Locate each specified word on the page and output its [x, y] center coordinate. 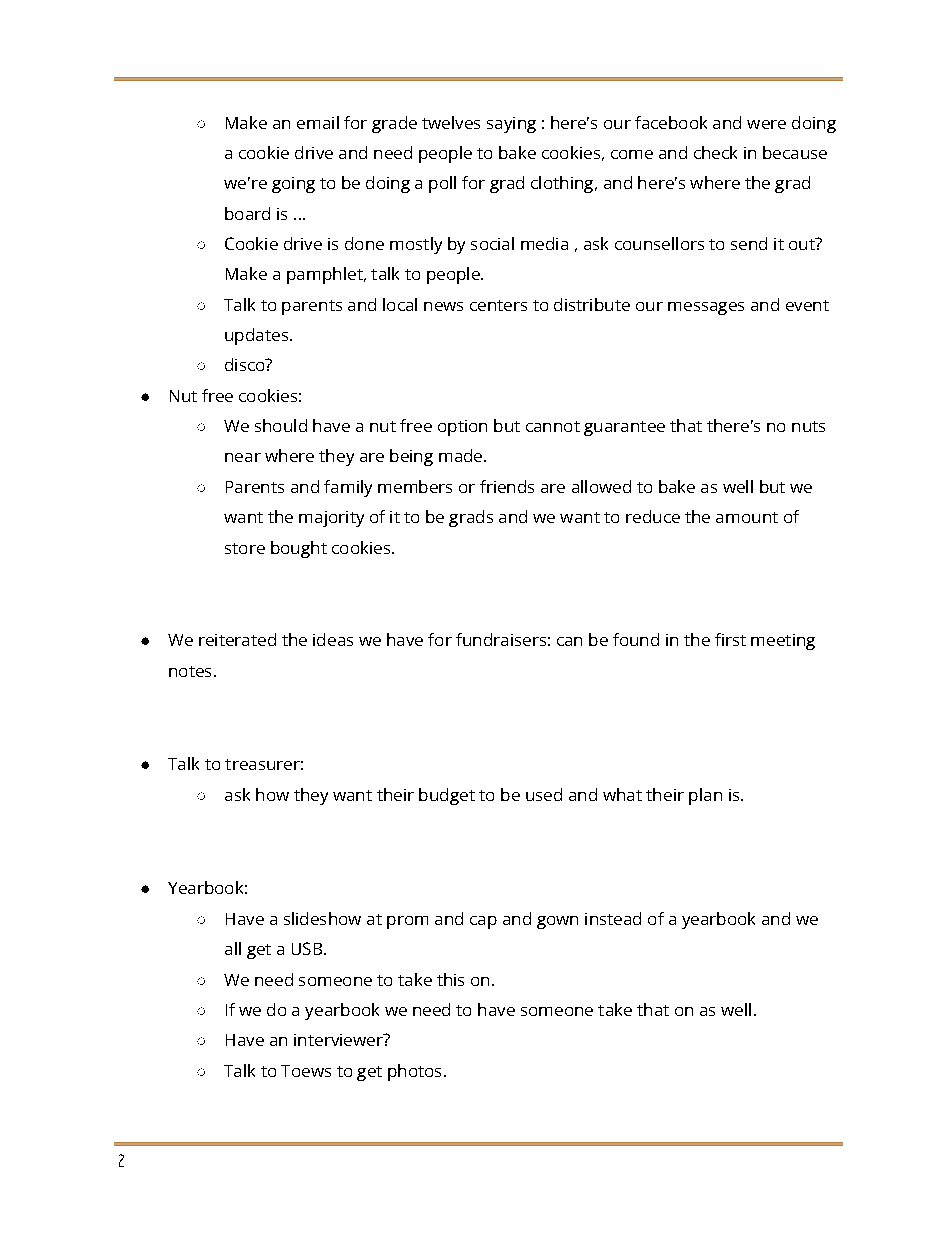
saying [511, 125]
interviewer [339, 1040]
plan [705, 796]
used [544, 794]
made [462, 455]
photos [414, 1072]
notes [190, 671]
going [293, 185]
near [243, 457]
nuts [808, 426]
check [715, 152]
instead [613, 918]
